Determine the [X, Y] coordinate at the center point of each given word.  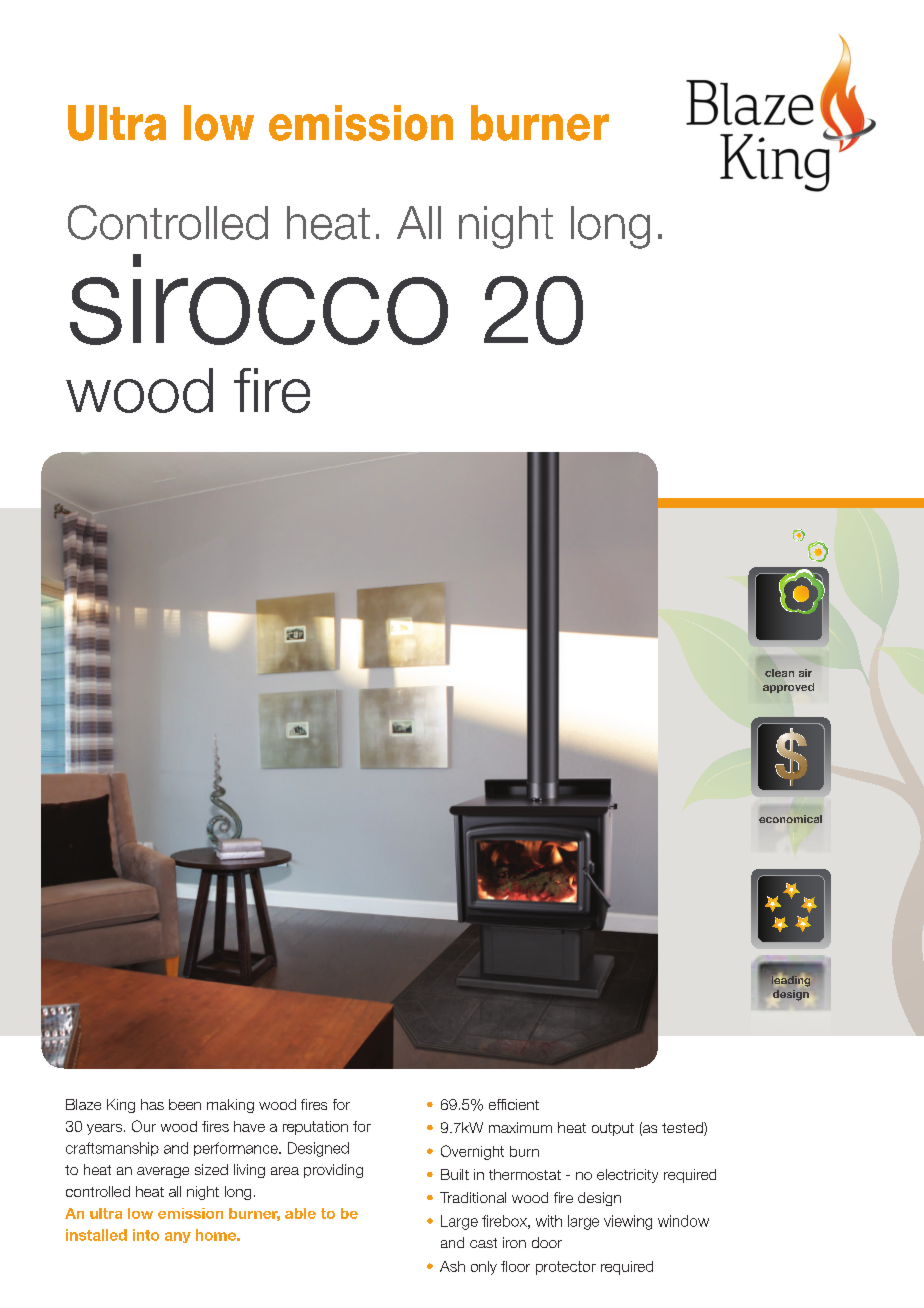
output [613, 1129]
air [805, 673]
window [683, 1221]
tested [683, 1129]
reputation [315, 1128]
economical [790, 819]
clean [779, 673]
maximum [520, 1127]
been [185, 1104]
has [152, 1104]
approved [788, 688]
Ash [452, 1266]
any [178, 1237]
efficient [514, 1104]
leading [791, 981]
